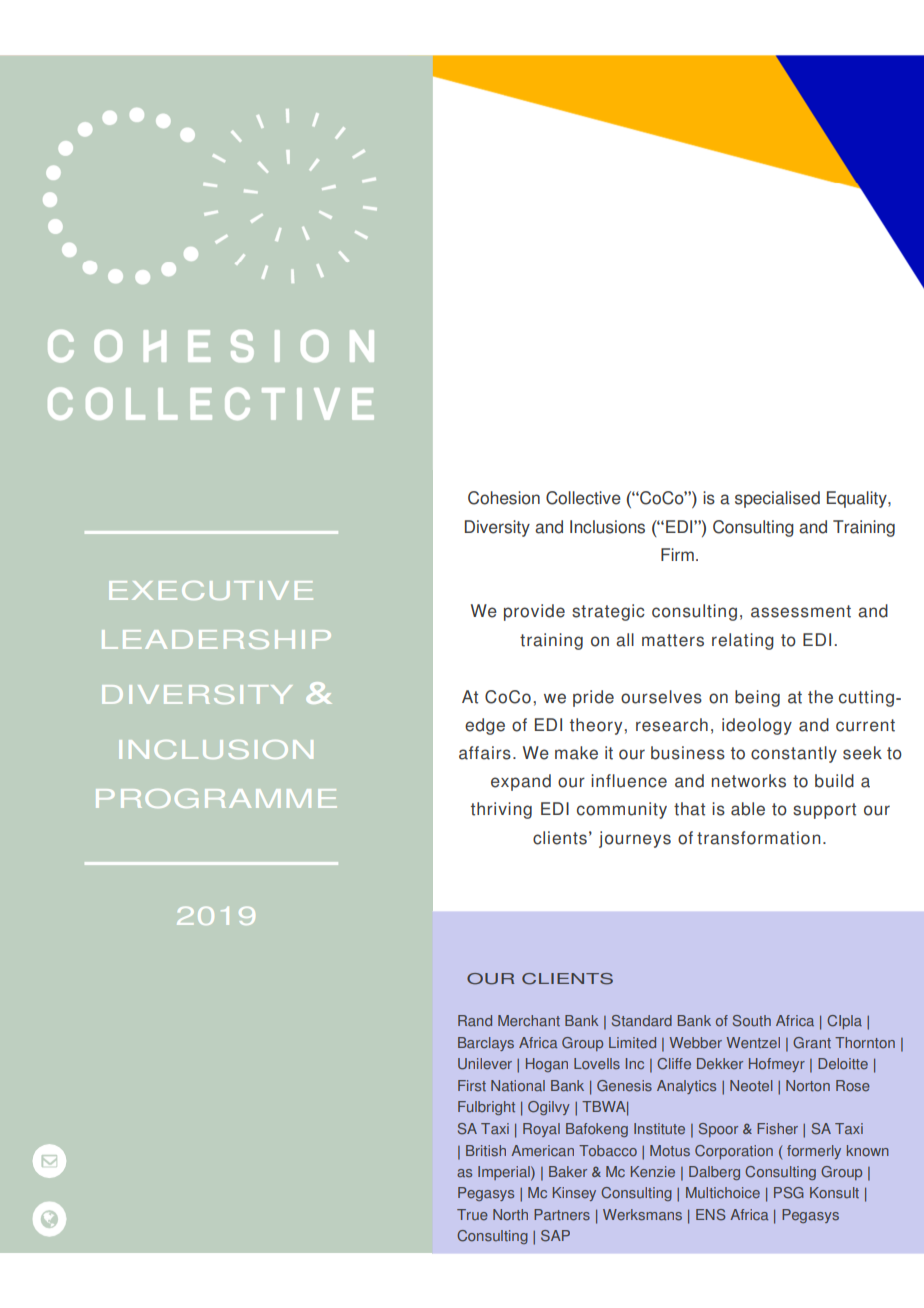 The image size is (924, 1308). Describe the element at coordinates (576, 753) in the image. I see `make` at that location.
